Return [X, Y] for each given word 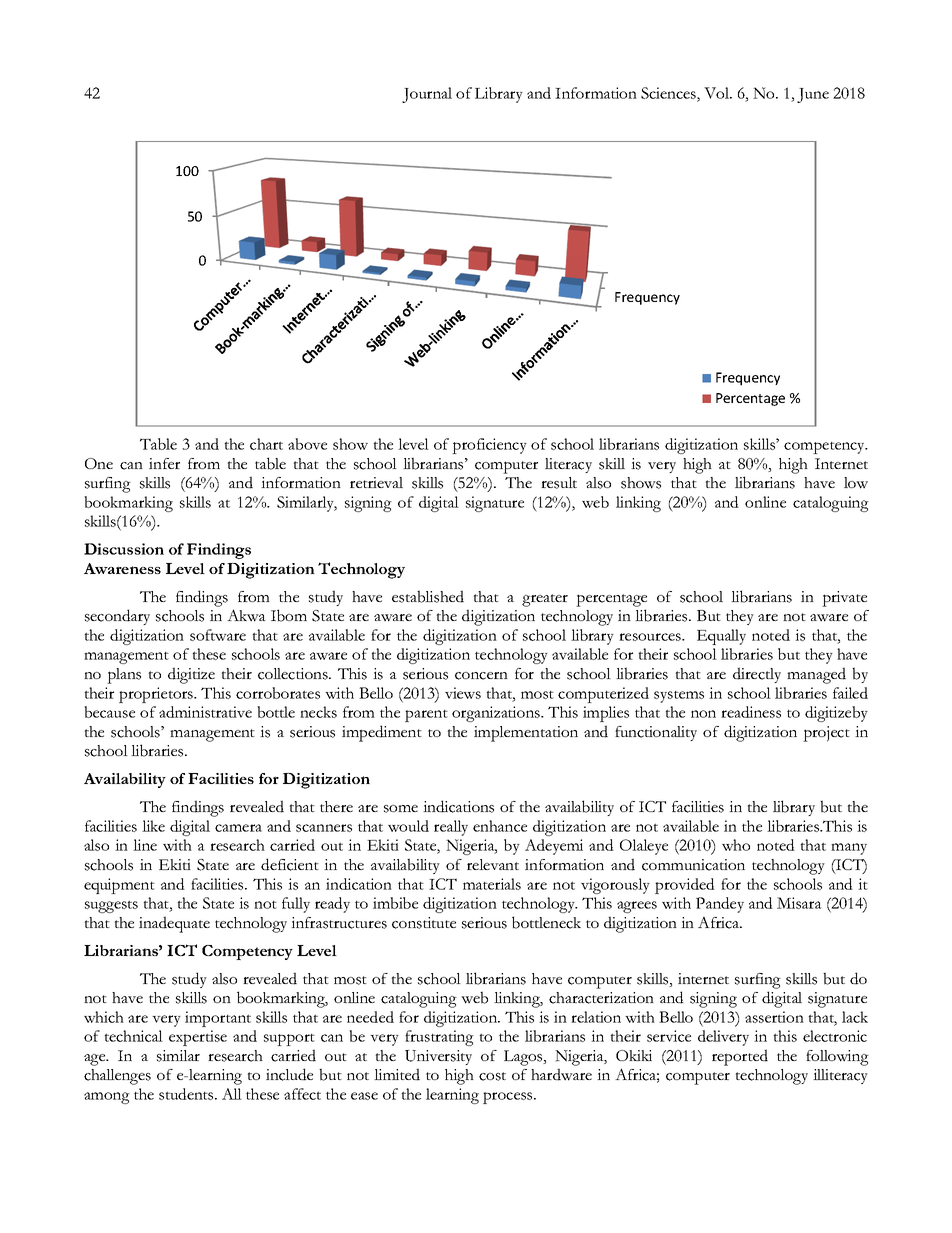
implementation [526, 734]
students [187, 1094]
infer [164, 463]
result [559, 483]
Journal [427, 95]
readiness [751, 712]
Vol [717, 93]
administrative [205, 712]
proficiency [489, 446]
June [813, 95]
